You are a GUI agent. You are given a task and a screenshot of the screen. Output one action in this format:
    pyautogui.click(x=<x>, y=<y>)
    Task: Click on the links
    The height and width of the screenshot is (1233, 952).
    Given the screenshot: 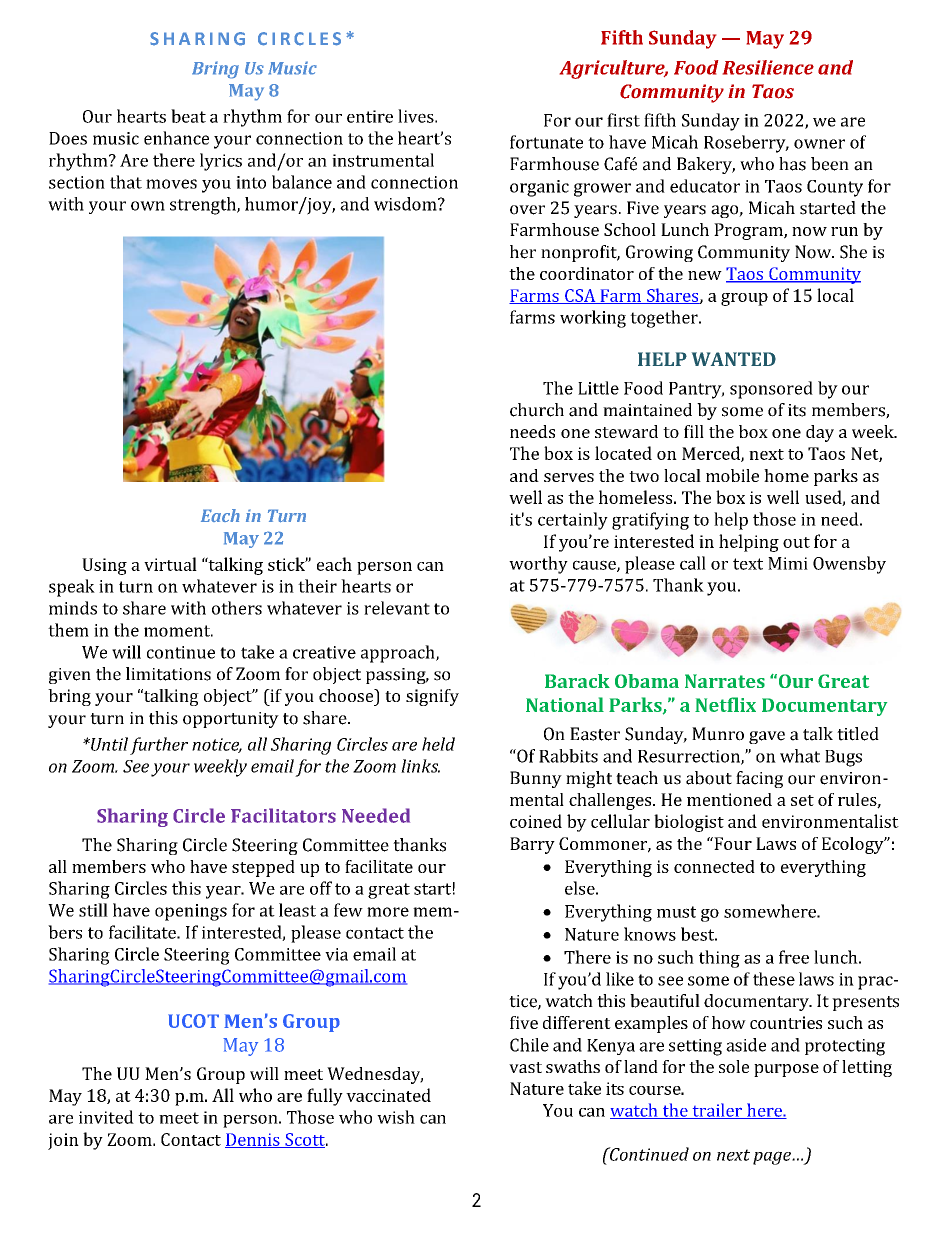 What is the action you would take?
    pyautogui.click(x=420, y=766)
